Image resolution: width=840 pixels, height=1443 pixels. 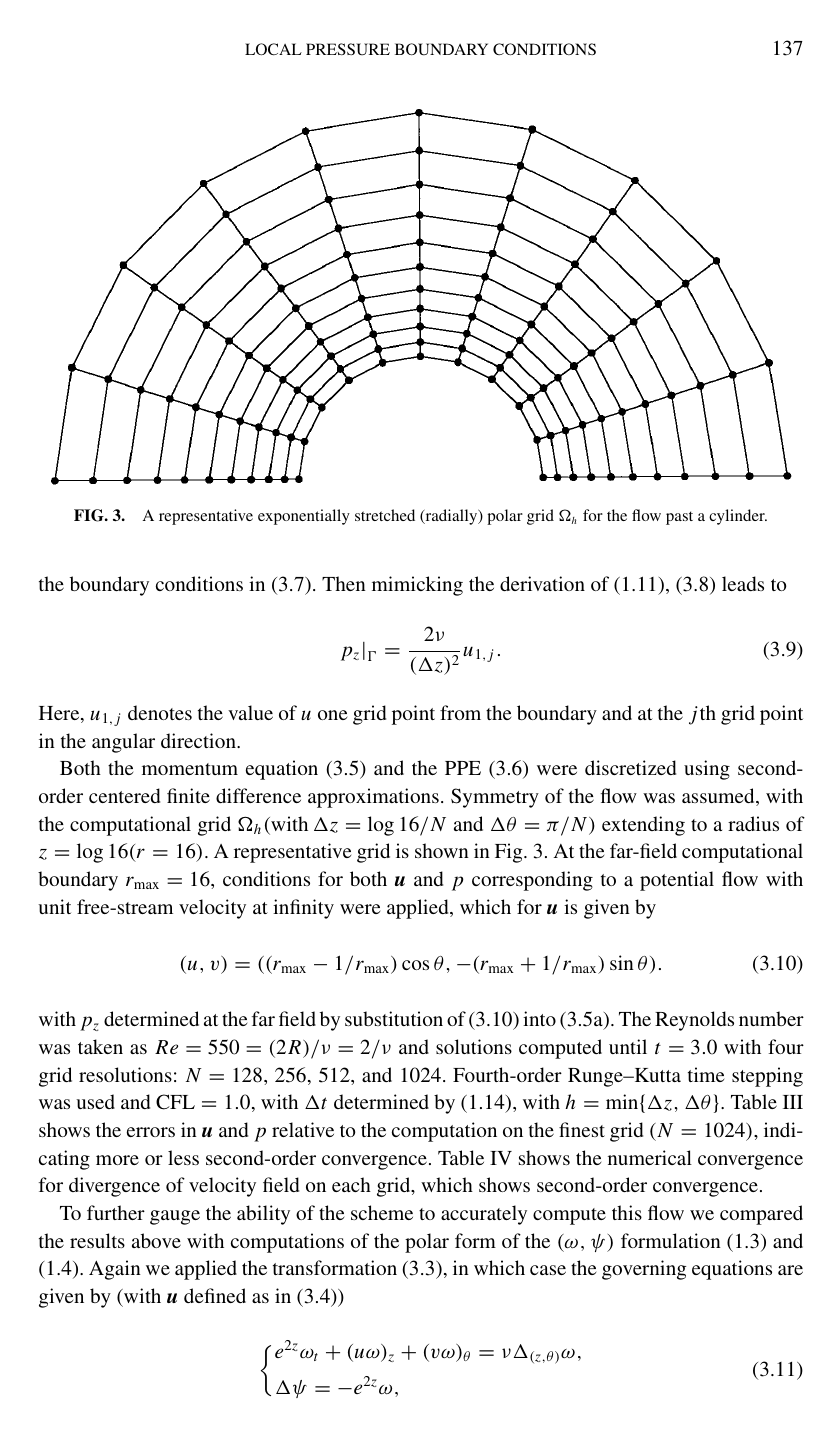 I want to click on governing, so click(x=644, y=1270).
